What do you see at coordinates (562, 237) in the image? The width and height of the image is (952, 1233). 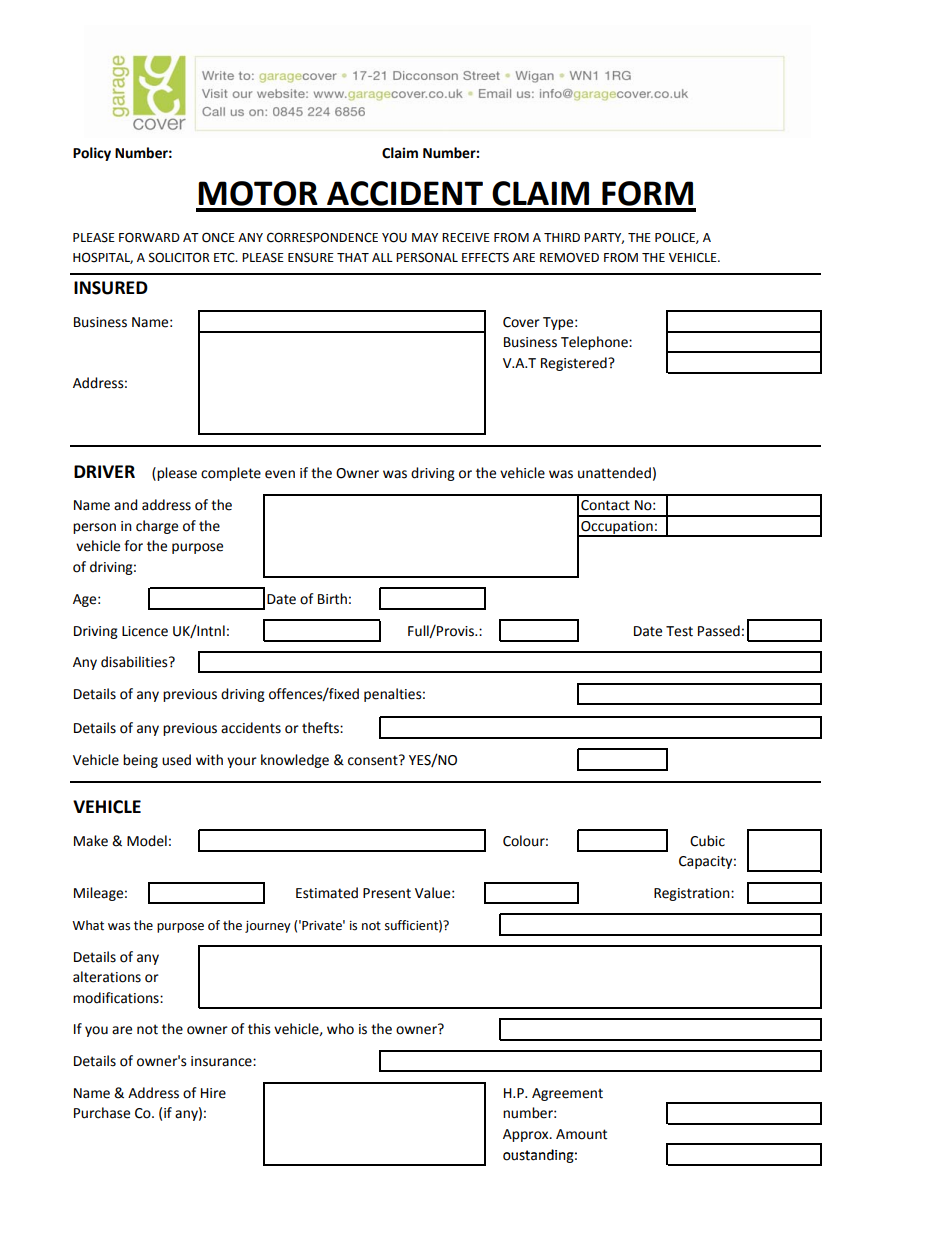 I see `THIRD` at bounding box center [562, 237].
